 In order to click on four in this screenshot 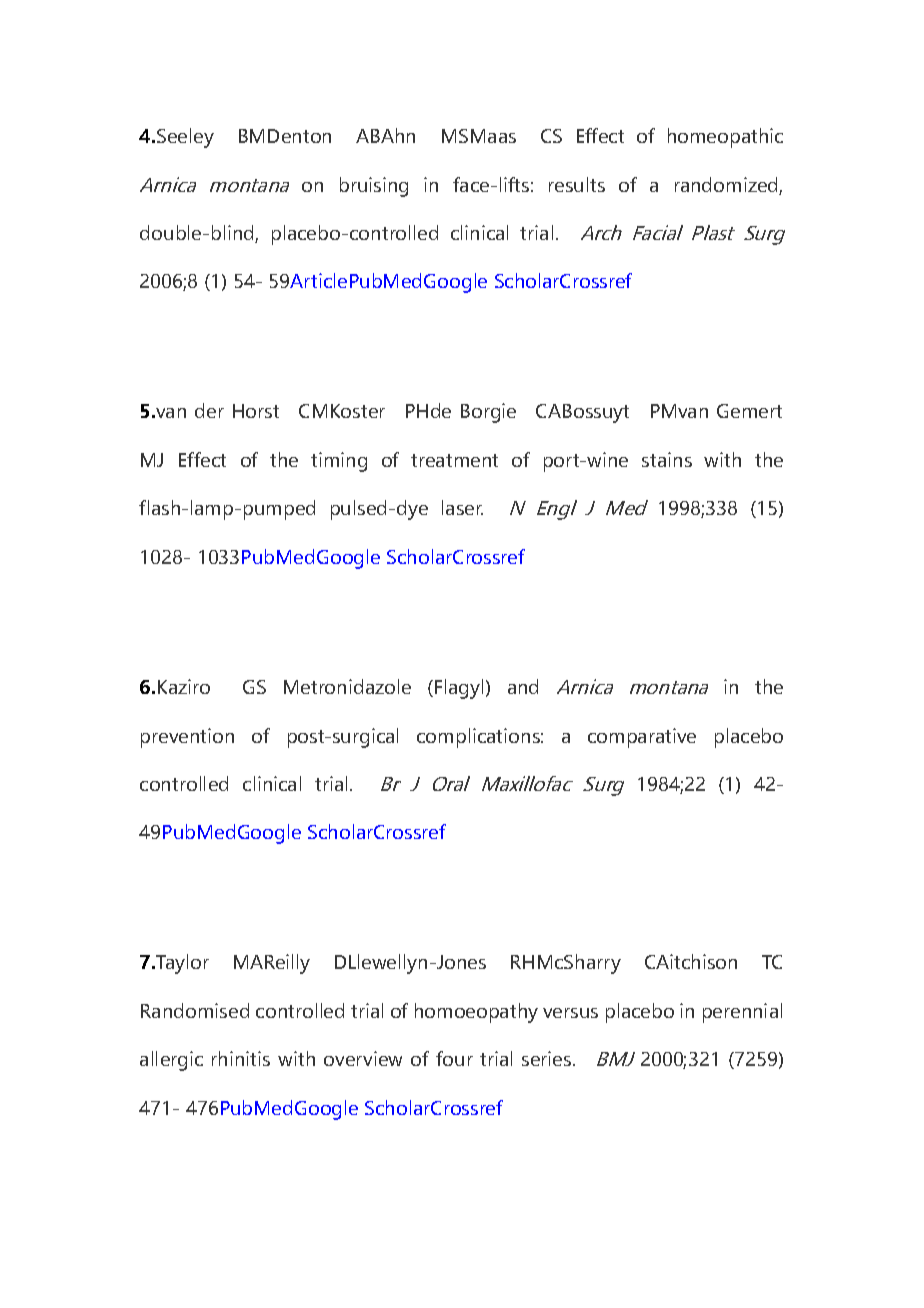, I will do `click(454, 1058)`.
